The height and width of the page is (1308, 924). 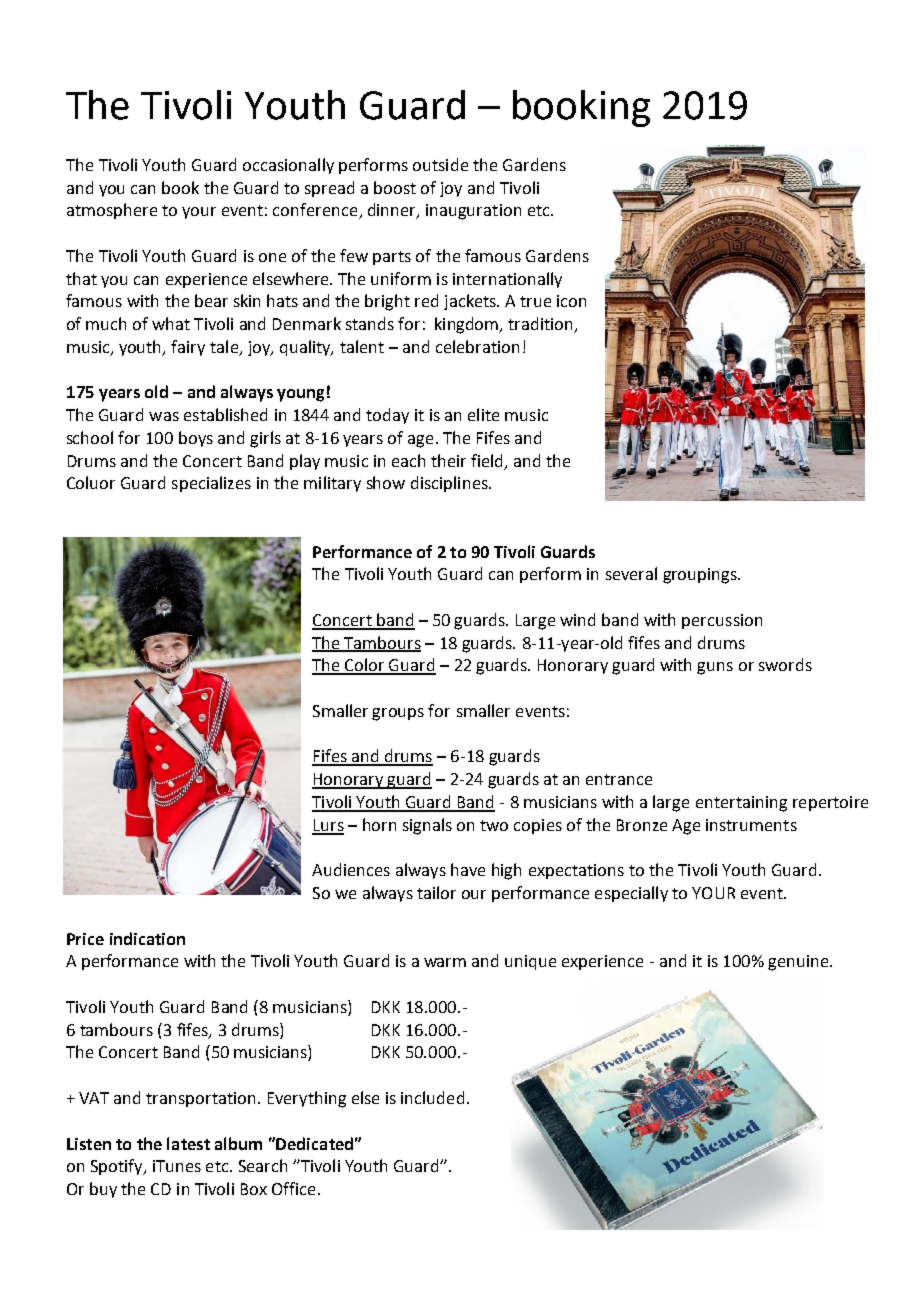 I want to click on atmosphere, so click(x=112, y=211).
